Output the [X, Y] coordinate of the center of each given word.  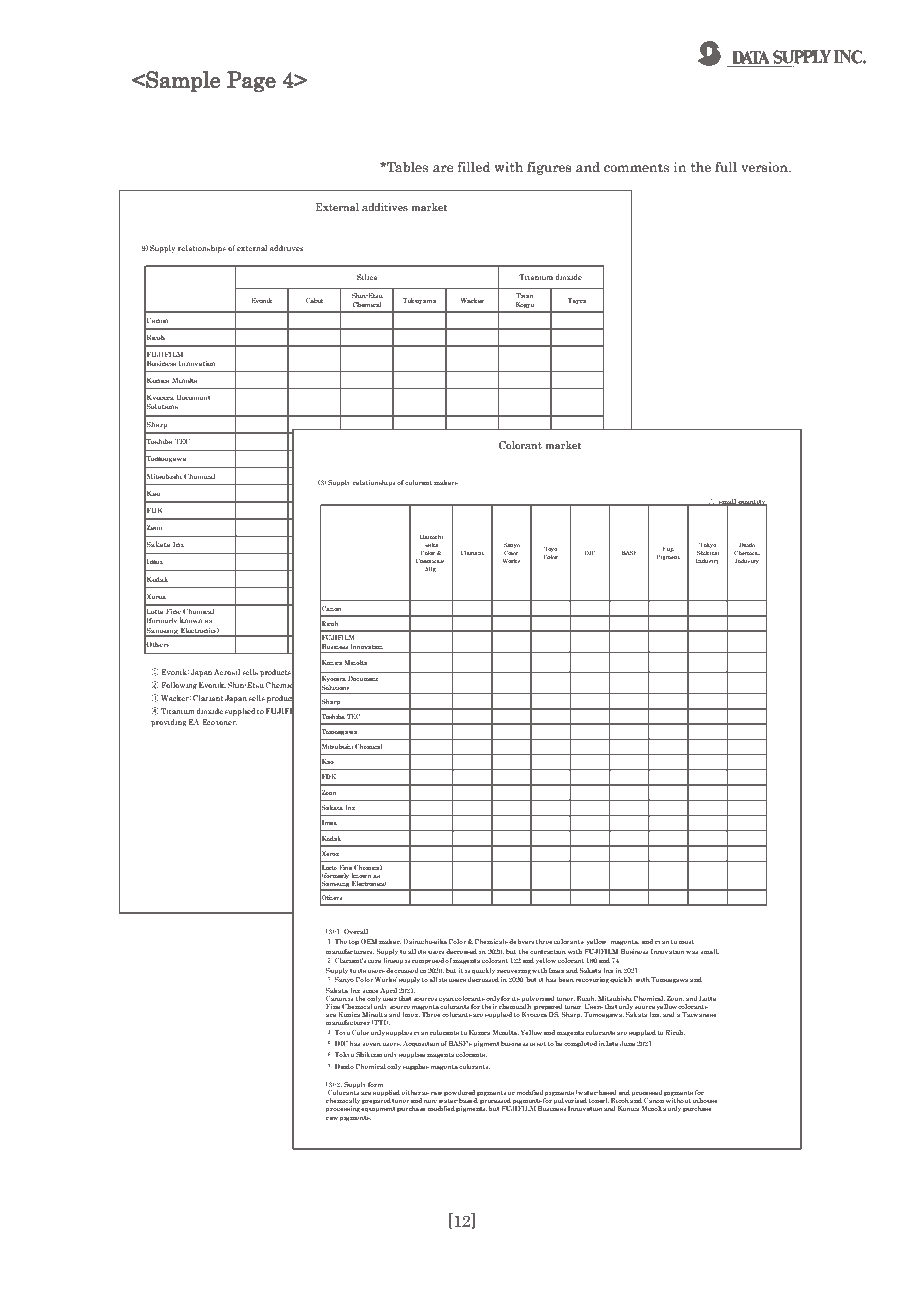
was [692, 952]
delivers [521, 941]
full [726, 166]
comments [636, 168]
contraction [548, 951]
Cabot [314, 300]
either [411, 1092]
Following [179, 686]
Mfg [431, 569]
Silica [367, 277]
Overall [356, 931]
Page [251, 82]
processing [344, 1109]
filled [474, 166]
